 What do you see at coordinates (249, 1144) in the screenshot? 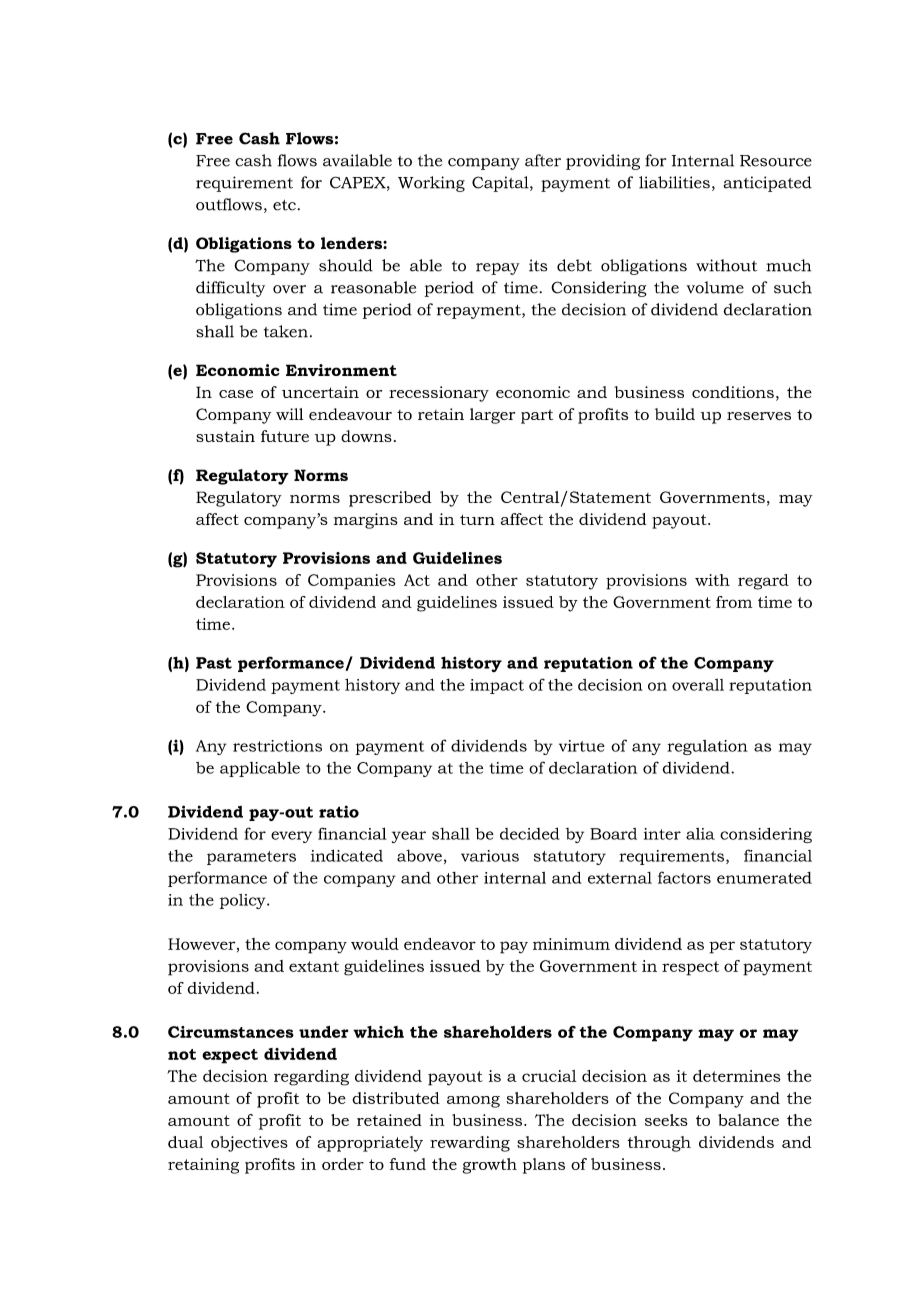
I see `objectives` at bounding box center [249, 1144].
